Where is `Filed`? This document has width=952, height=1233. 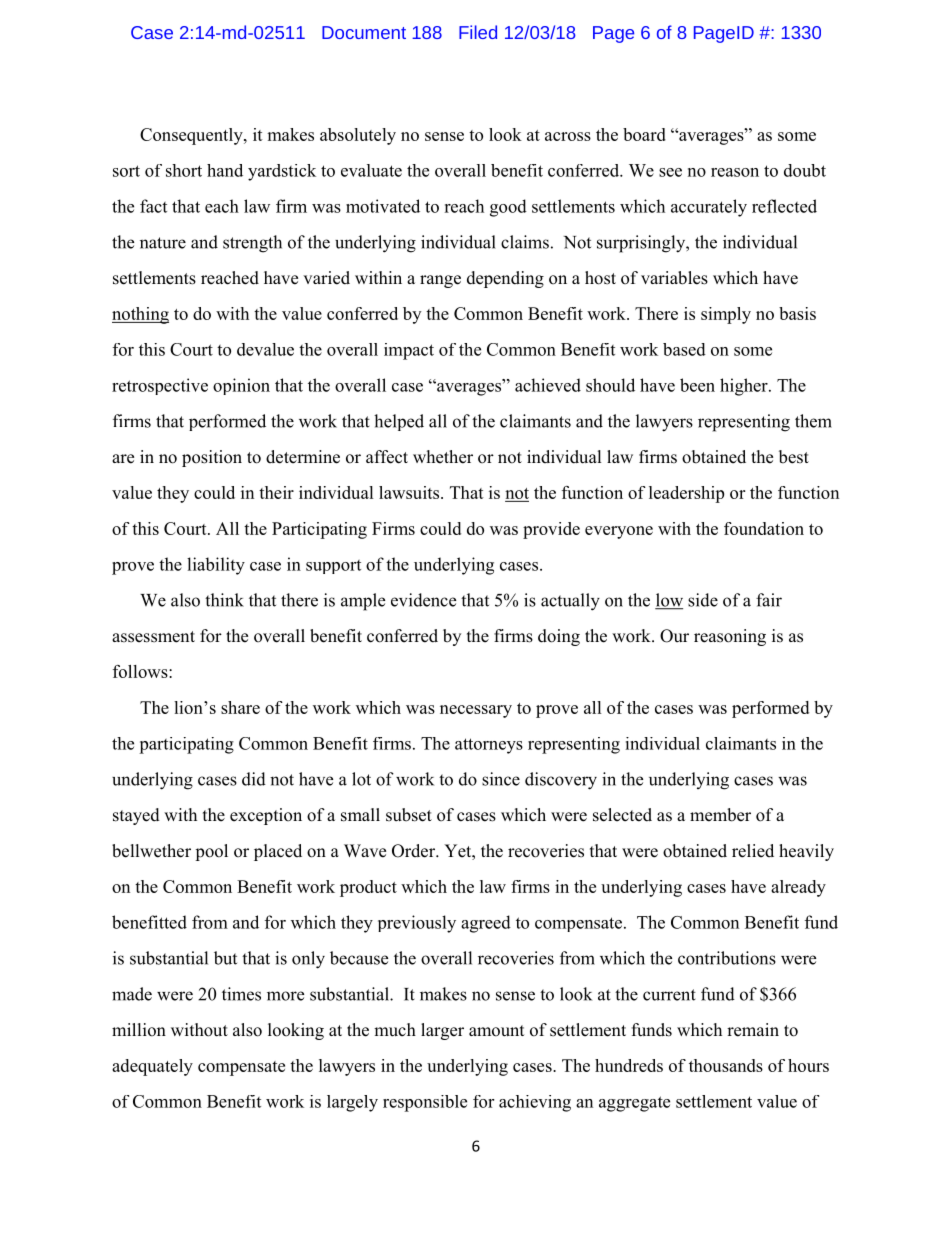
Filed is located at coordinates (478, 32).
